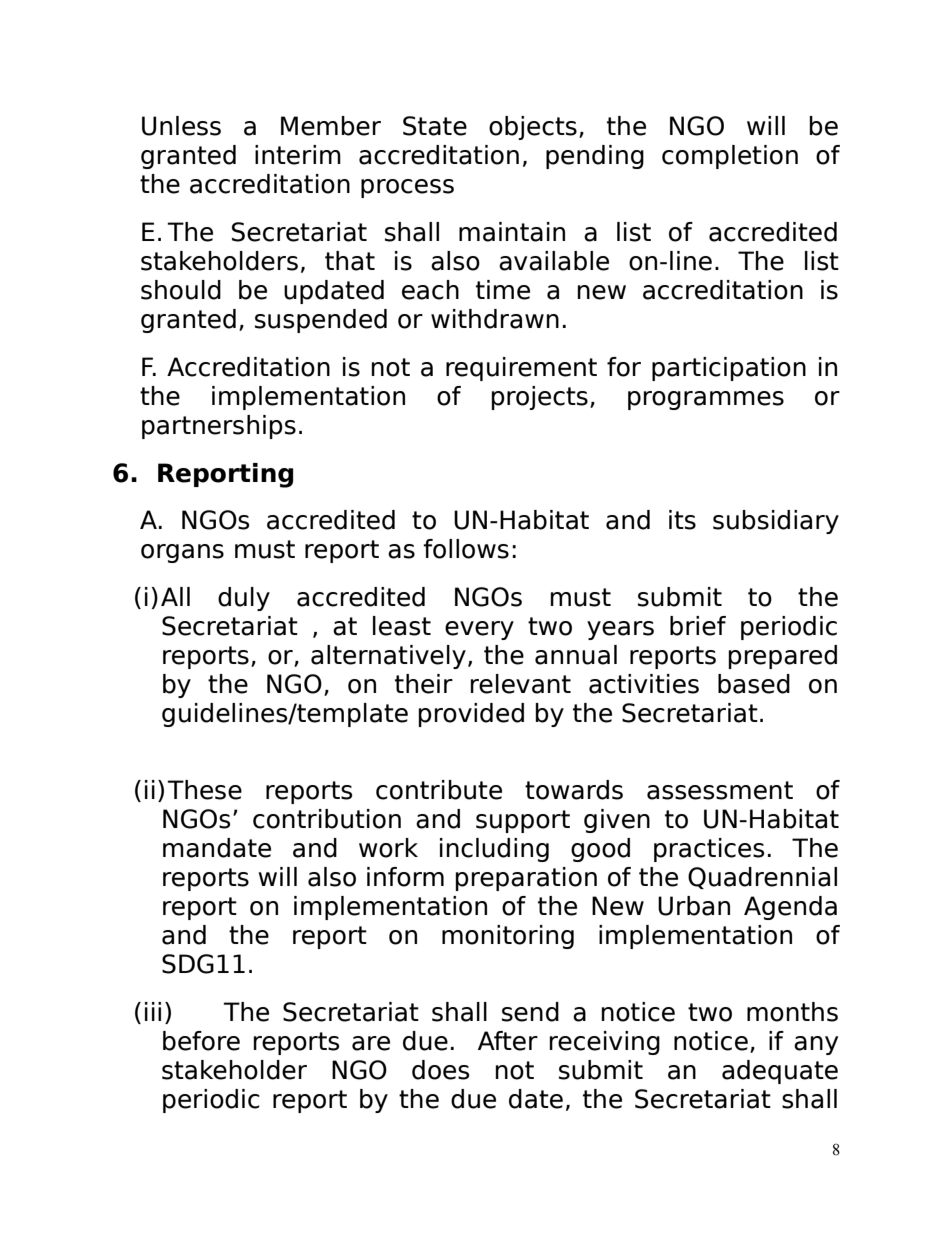  Describe the element at coordinates (720, 790) in the document. I see `assessment` at that location.
